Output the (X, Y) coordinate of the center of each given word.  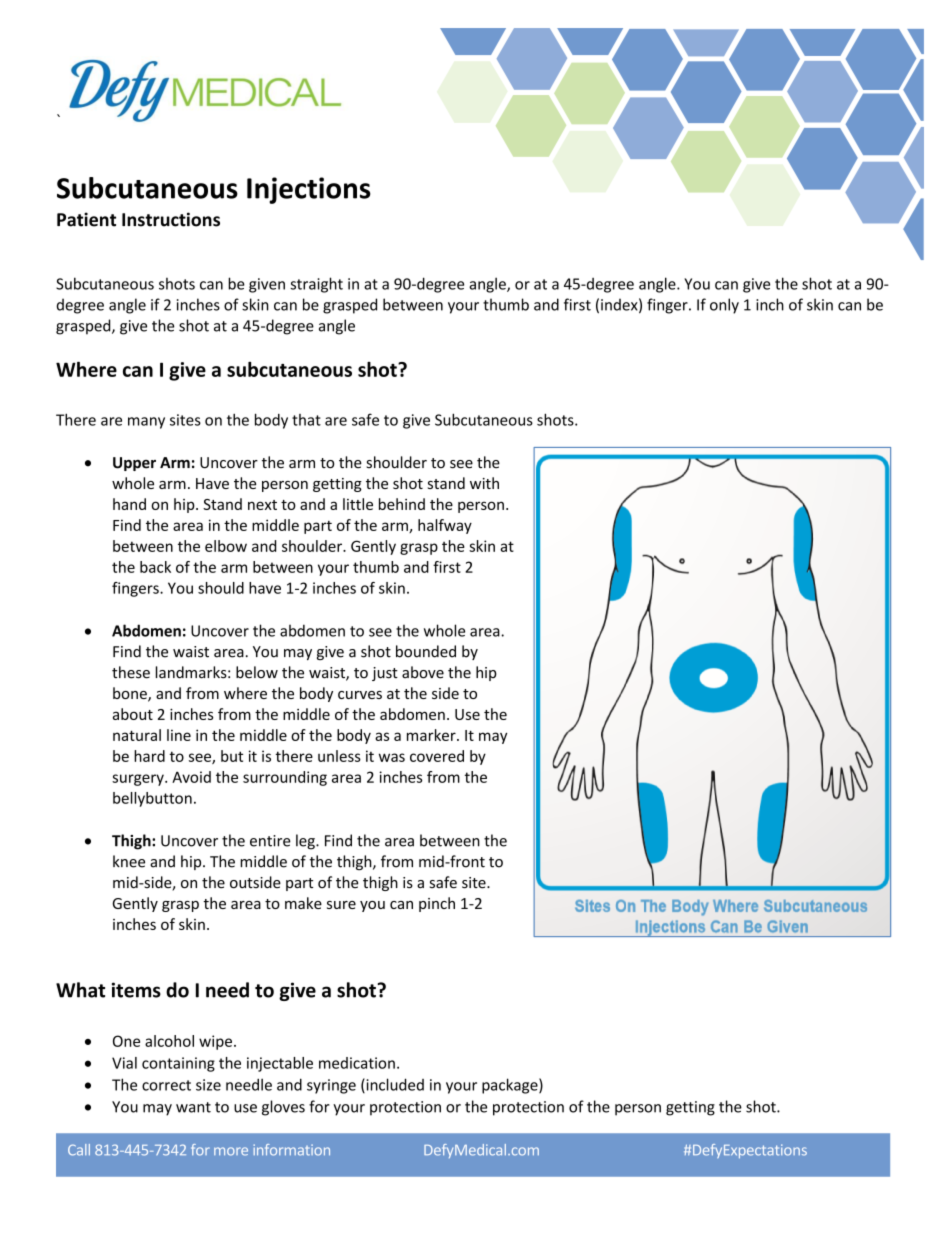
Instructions (171, 219)
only (724, 306)
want (193, 1107)
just (385, 674)
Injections (309, 190)
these (131, 672)
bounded (426, 651)
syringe (331, 1086)
